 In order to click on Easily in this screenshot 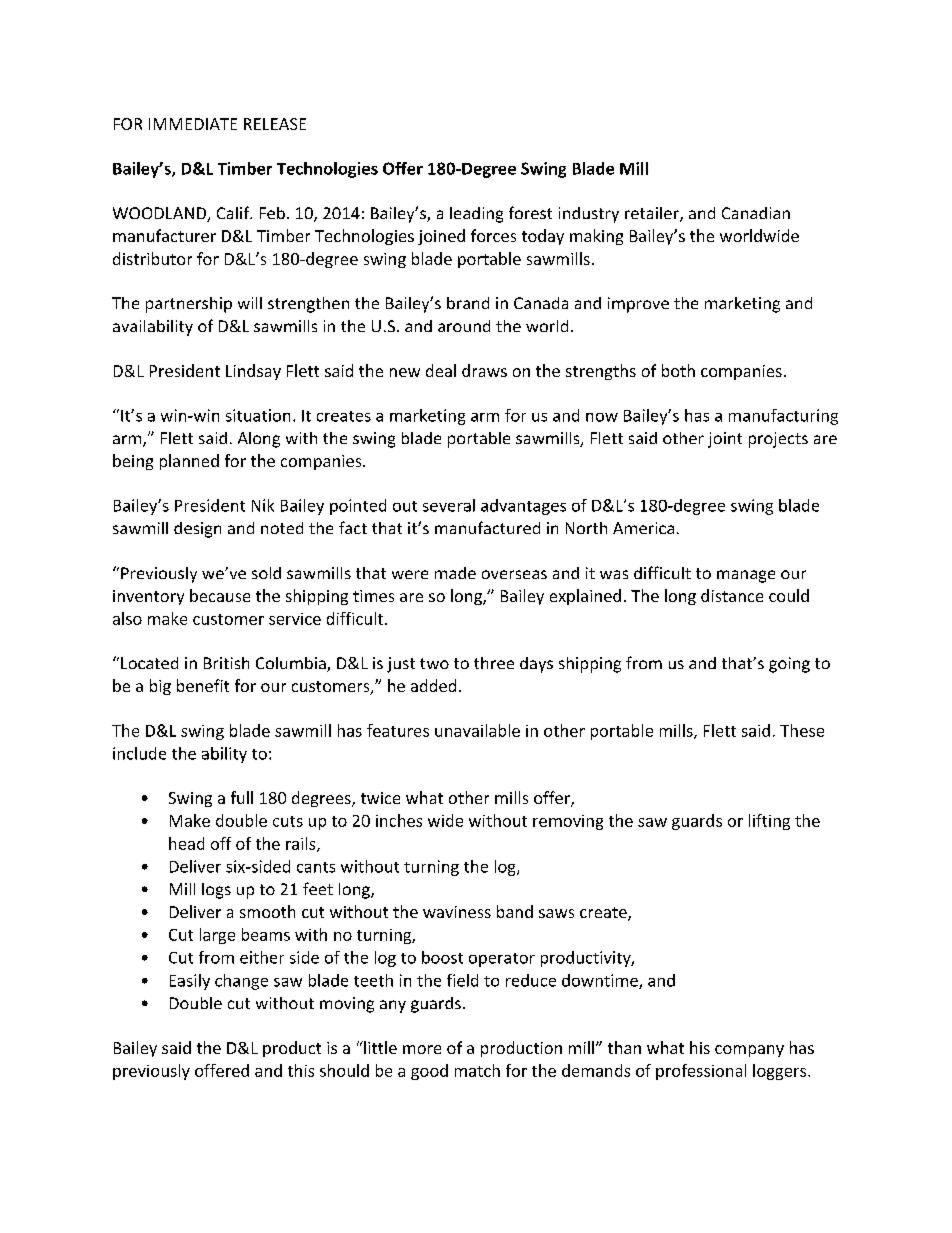, I will do `click(190, 982)`.
